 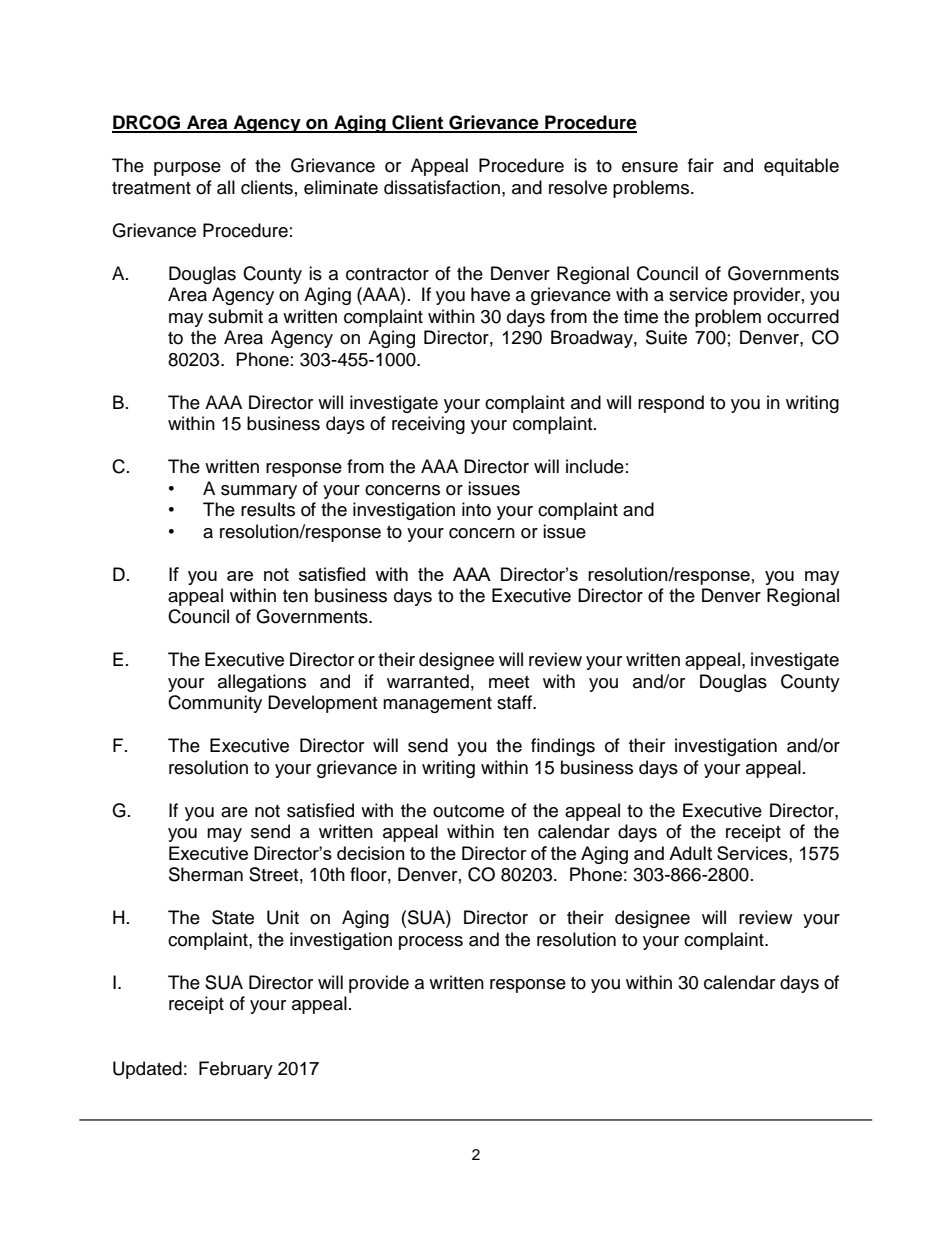 What do you see at coordinates (262, 683) in the page?
I see `allegations` at bounding box center [262, 683].
